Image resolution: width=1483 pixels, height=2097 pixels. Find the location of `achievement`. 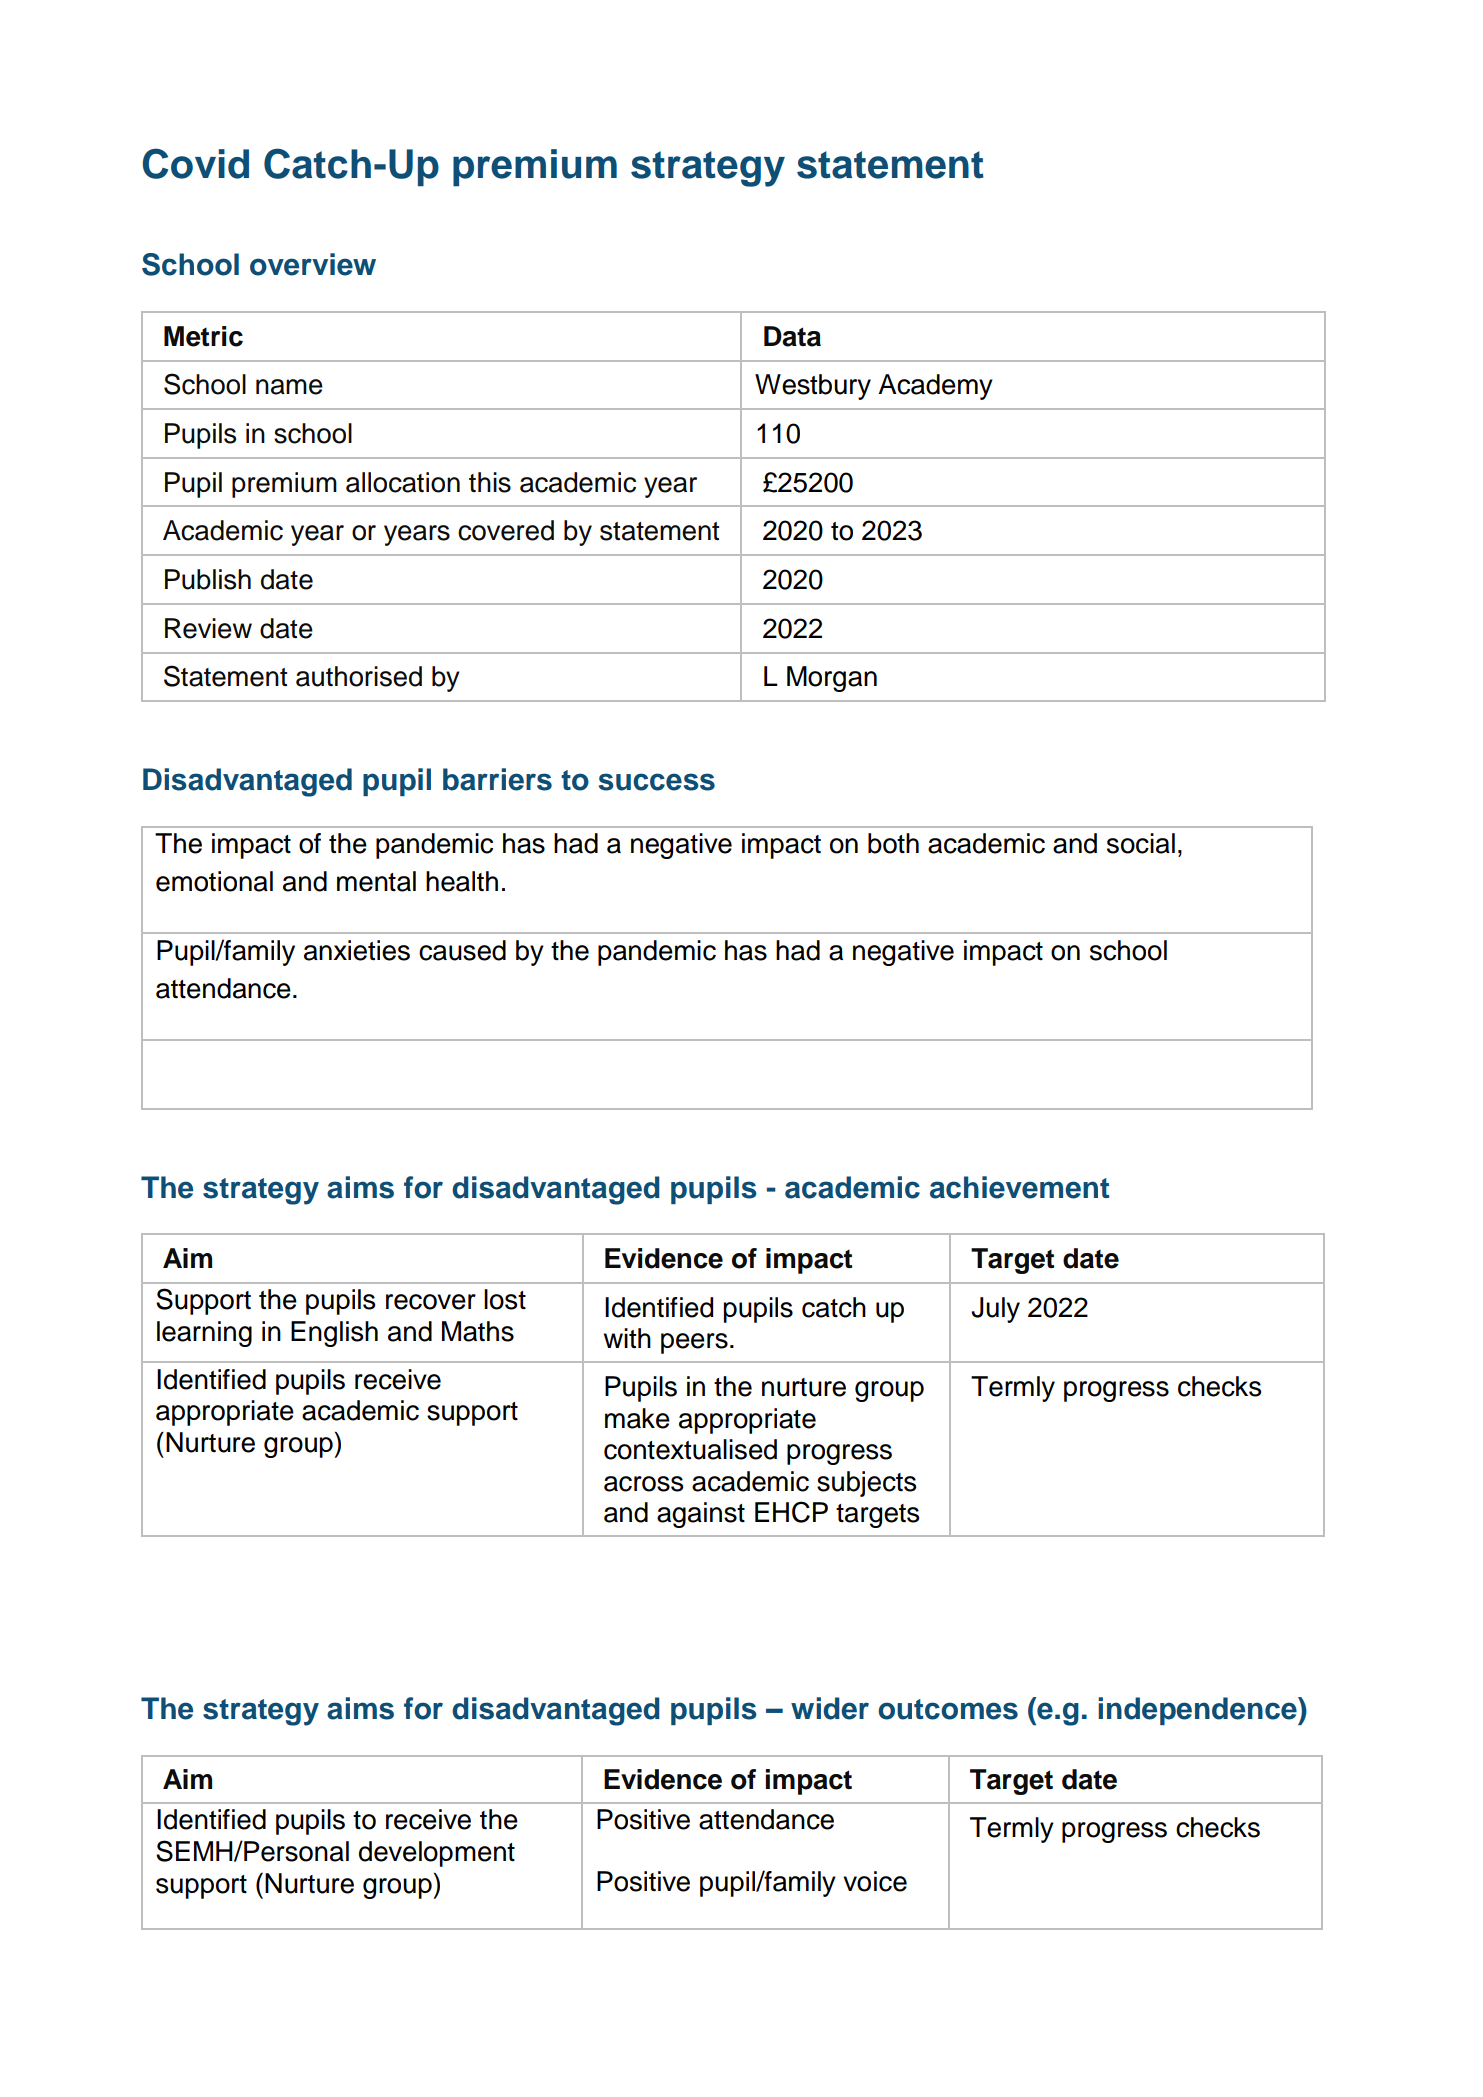

achievement is located at coordinates (1019, 1187).
